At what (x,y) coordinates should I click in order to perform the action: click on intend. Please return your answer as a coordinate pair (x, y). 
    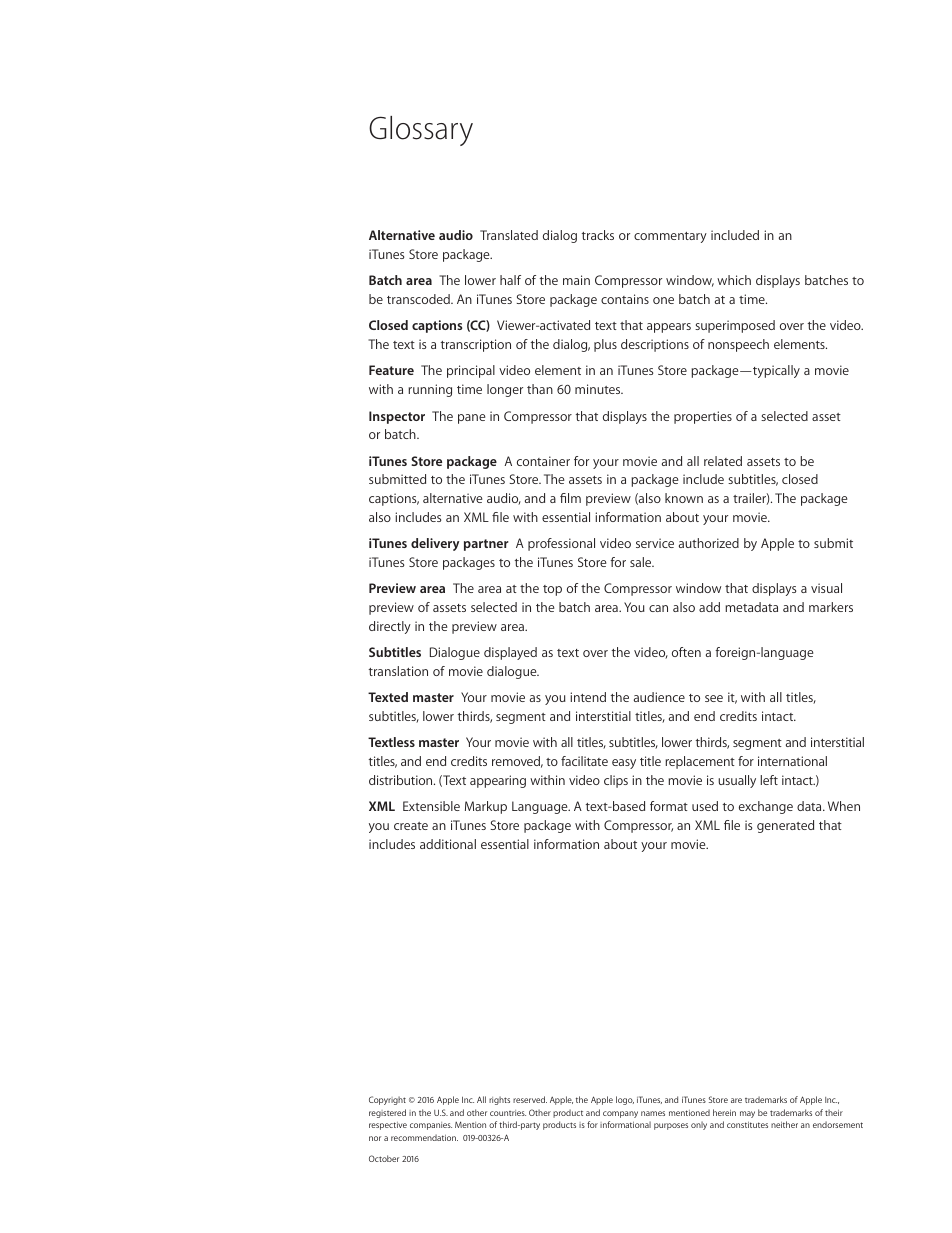
    Looking at the image, I should click on (588, 697).
